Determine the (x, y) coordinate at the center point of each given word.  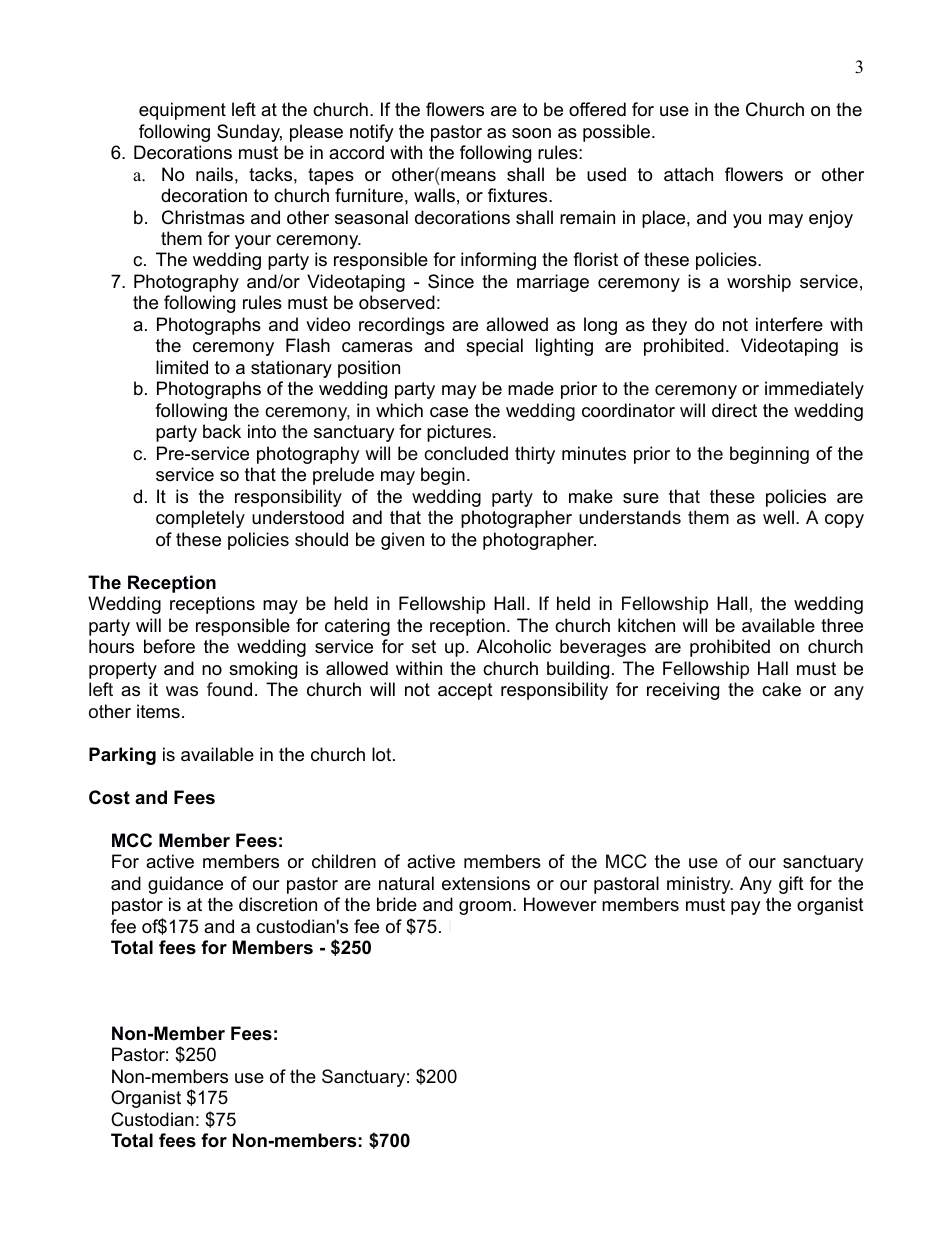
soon (531, 133)
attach (688, 174)
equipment (182, 111)
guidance (185, 885)
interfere (789, 324)
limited (182, 367)
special (494, 347)
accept (465, 691)
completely (200, 519)
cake (781, 689)
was (182, 691)
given (402, 541)
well (778, 517)
